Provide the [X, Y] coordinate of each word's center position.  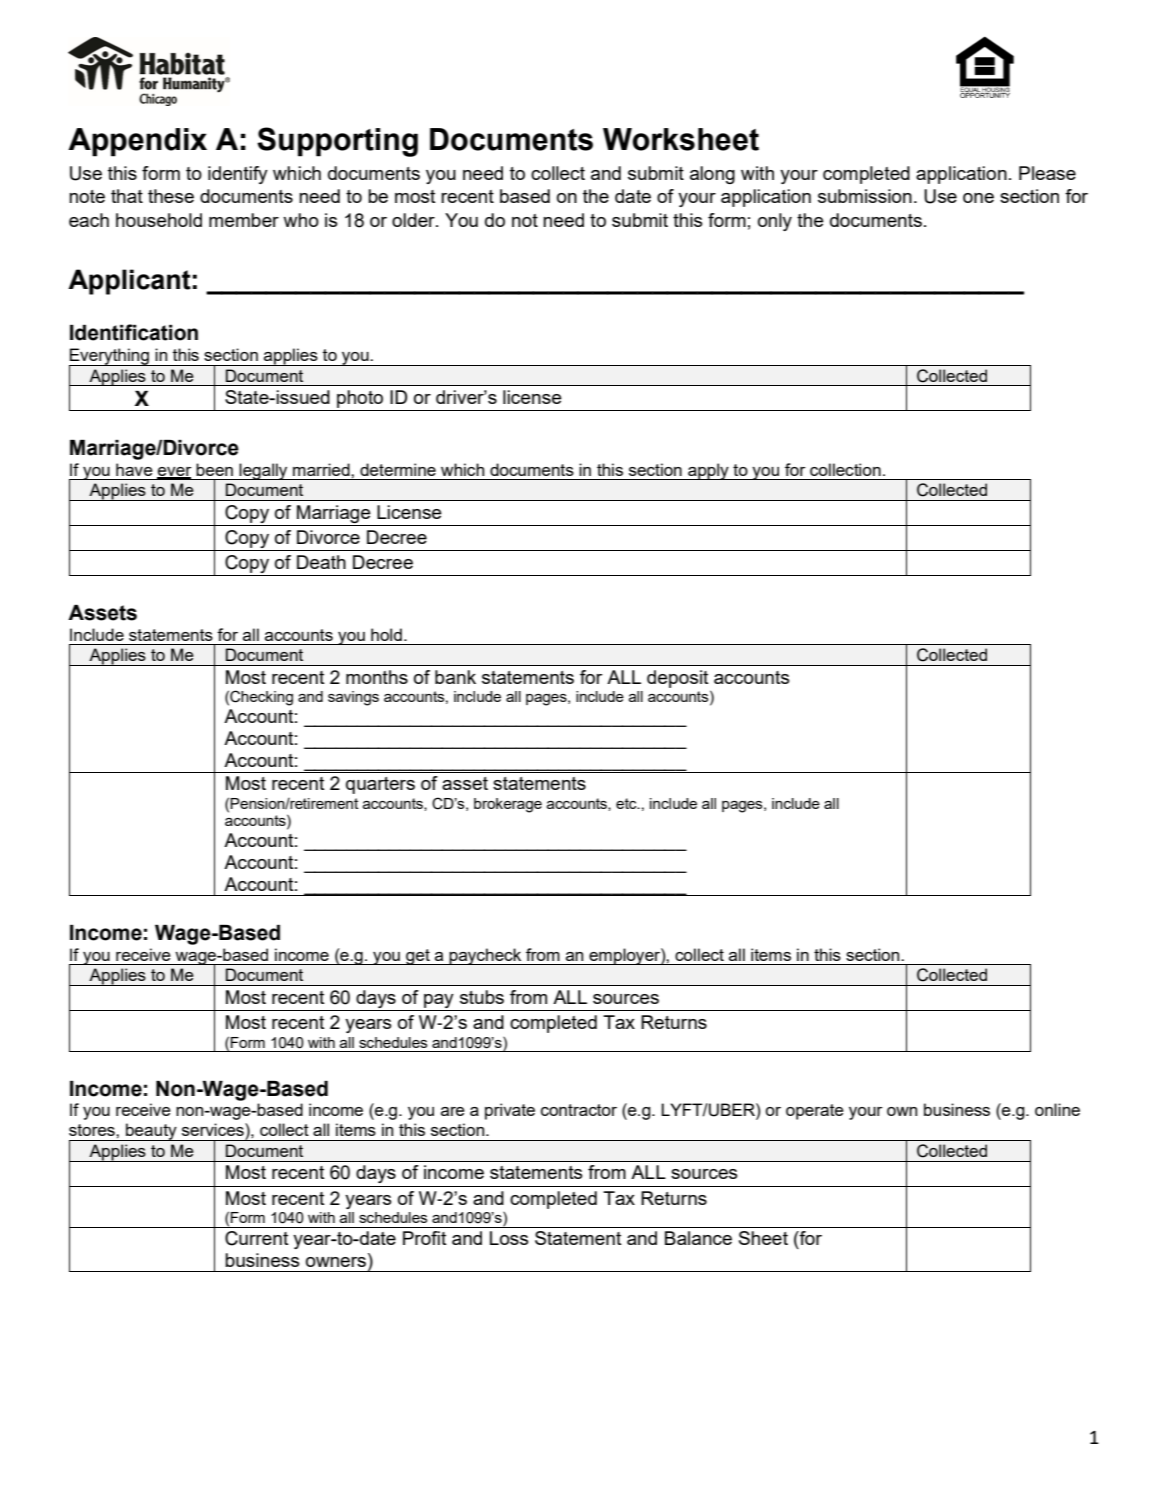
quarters [380, 785]
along [712, 175]
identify [238, 175]
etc [627, 803]
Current [256, 1238]
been [214, 469]
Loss [509, 1238]
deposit [677, 679]
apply [708, 471]
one [978, 198]
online [1057, 1109]
